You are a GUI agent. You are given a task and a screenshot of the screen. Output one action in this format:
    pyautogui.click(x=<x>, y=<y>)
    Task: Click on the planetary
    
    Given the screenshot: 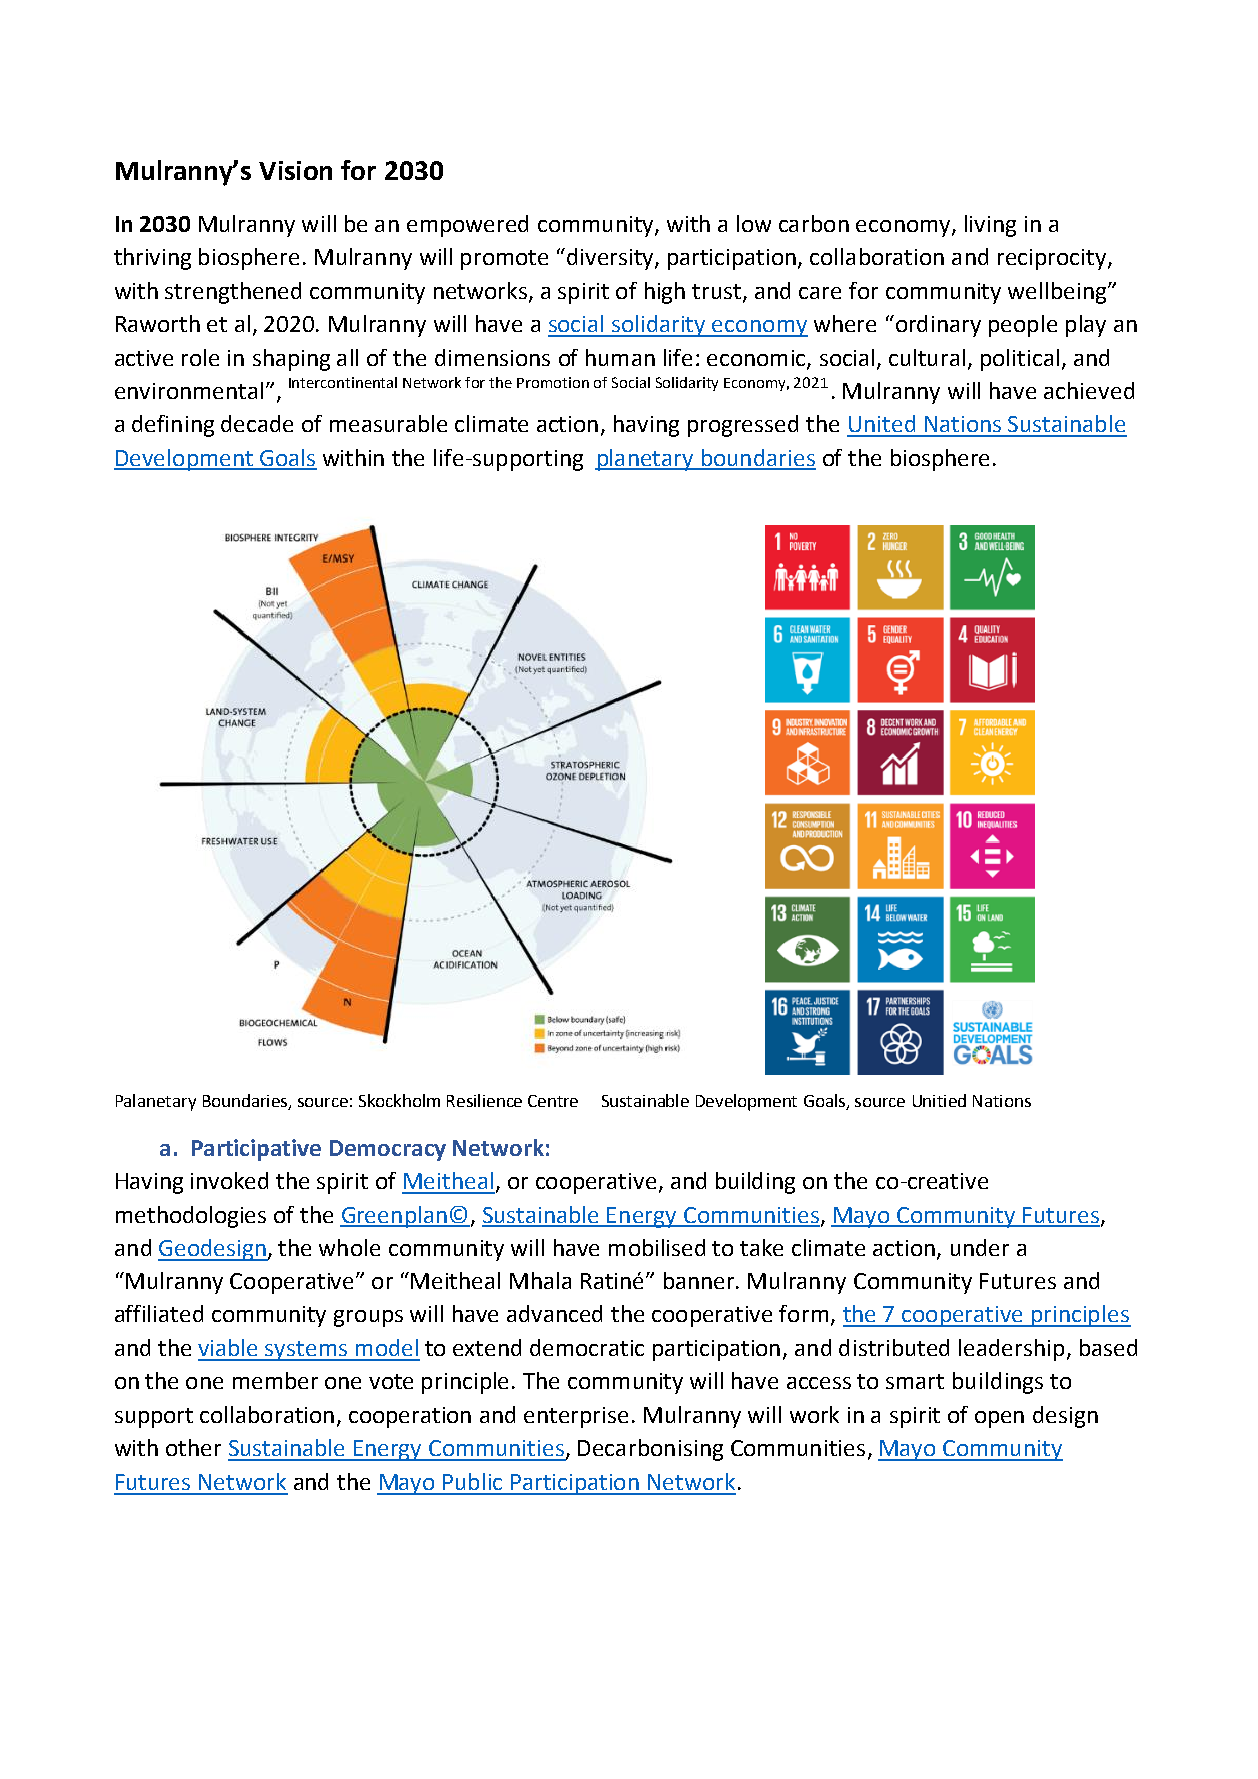 What is the action you would take?
    pyautogui.click(x=645, y=460)
